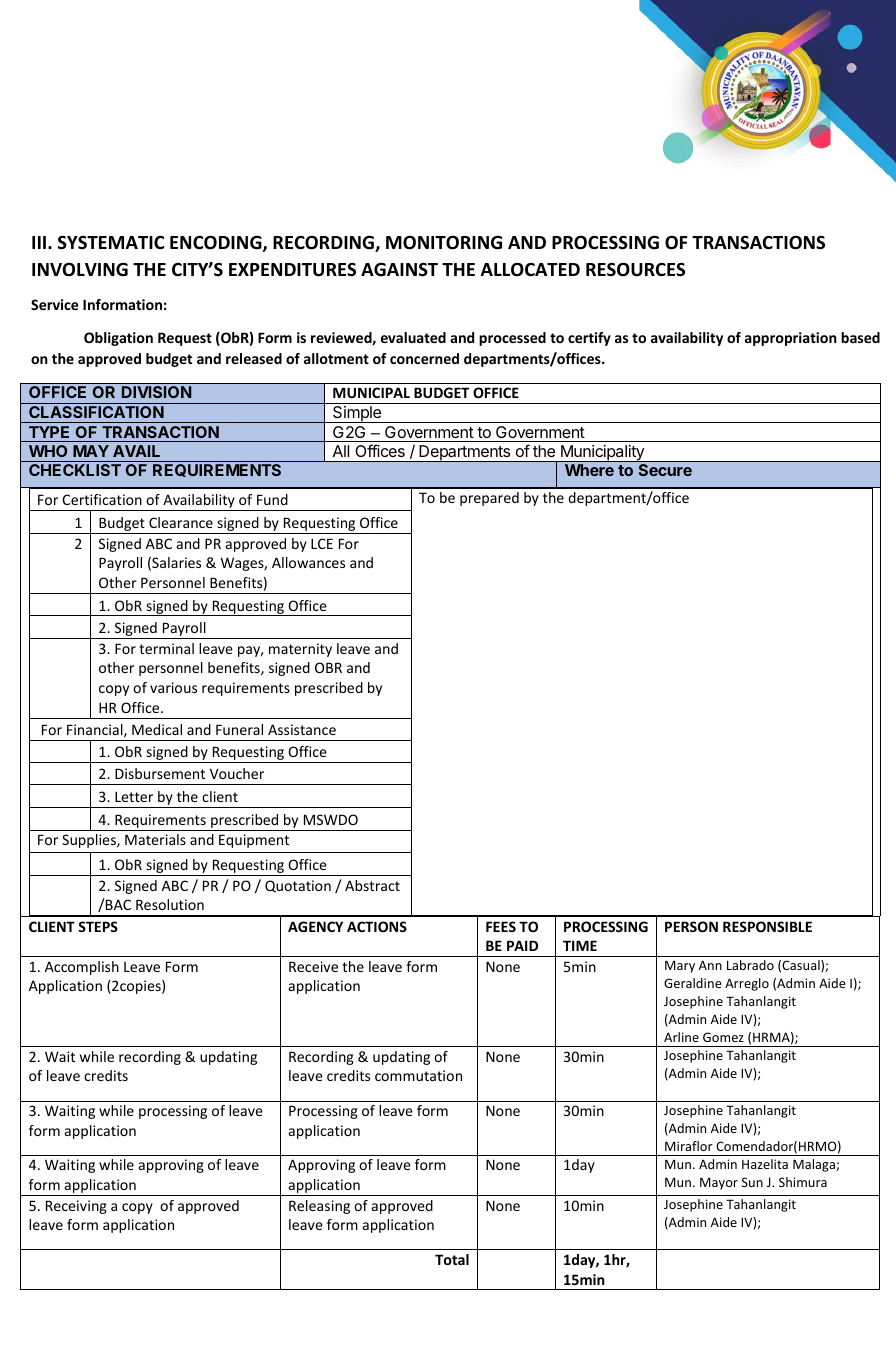 This screenshot has width=896, height=1371. I want to click on appropriation, so click(791, 339).
